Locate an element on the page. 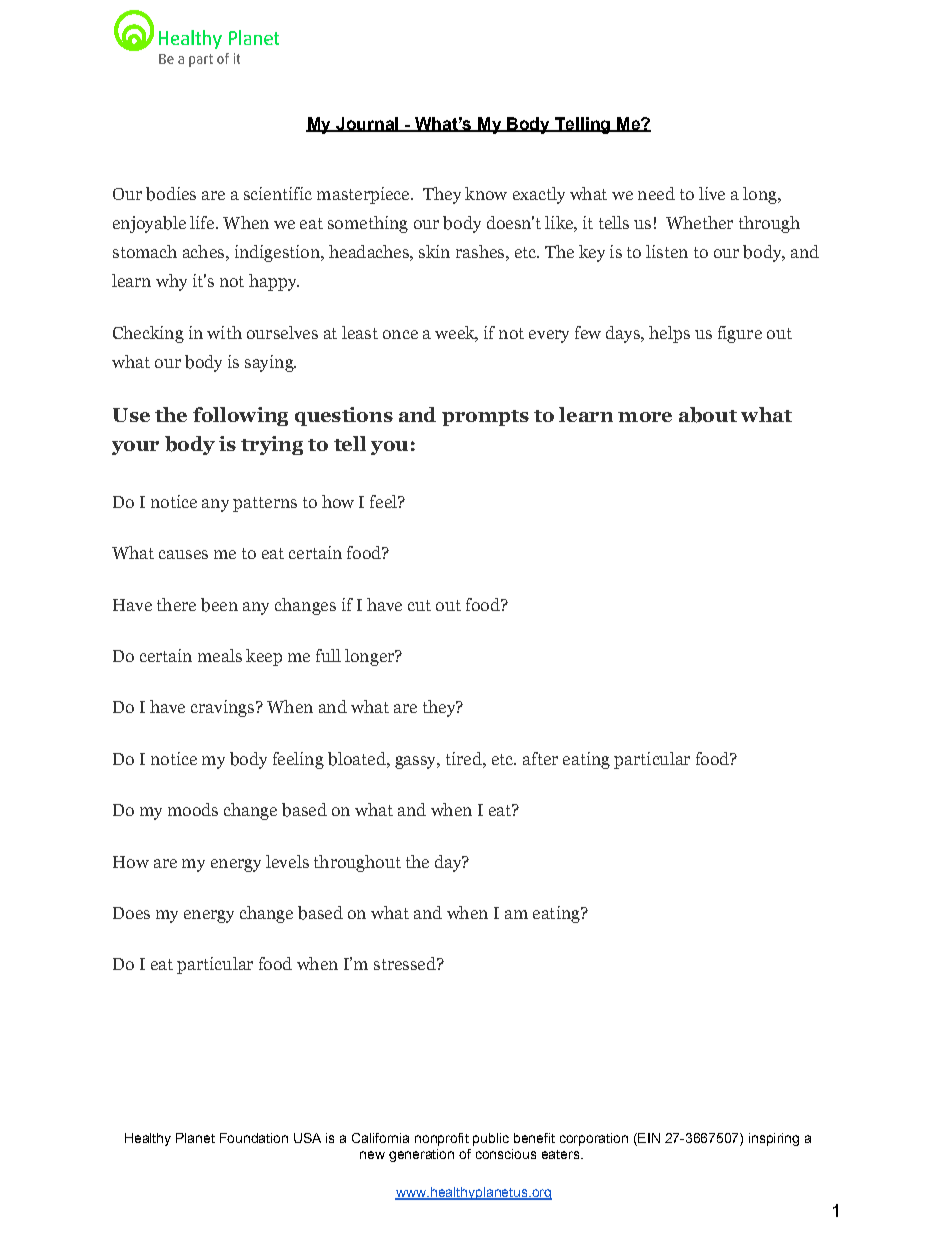 This page has width=952, height=1233. EIN is located at coordinates (648, 1139).
